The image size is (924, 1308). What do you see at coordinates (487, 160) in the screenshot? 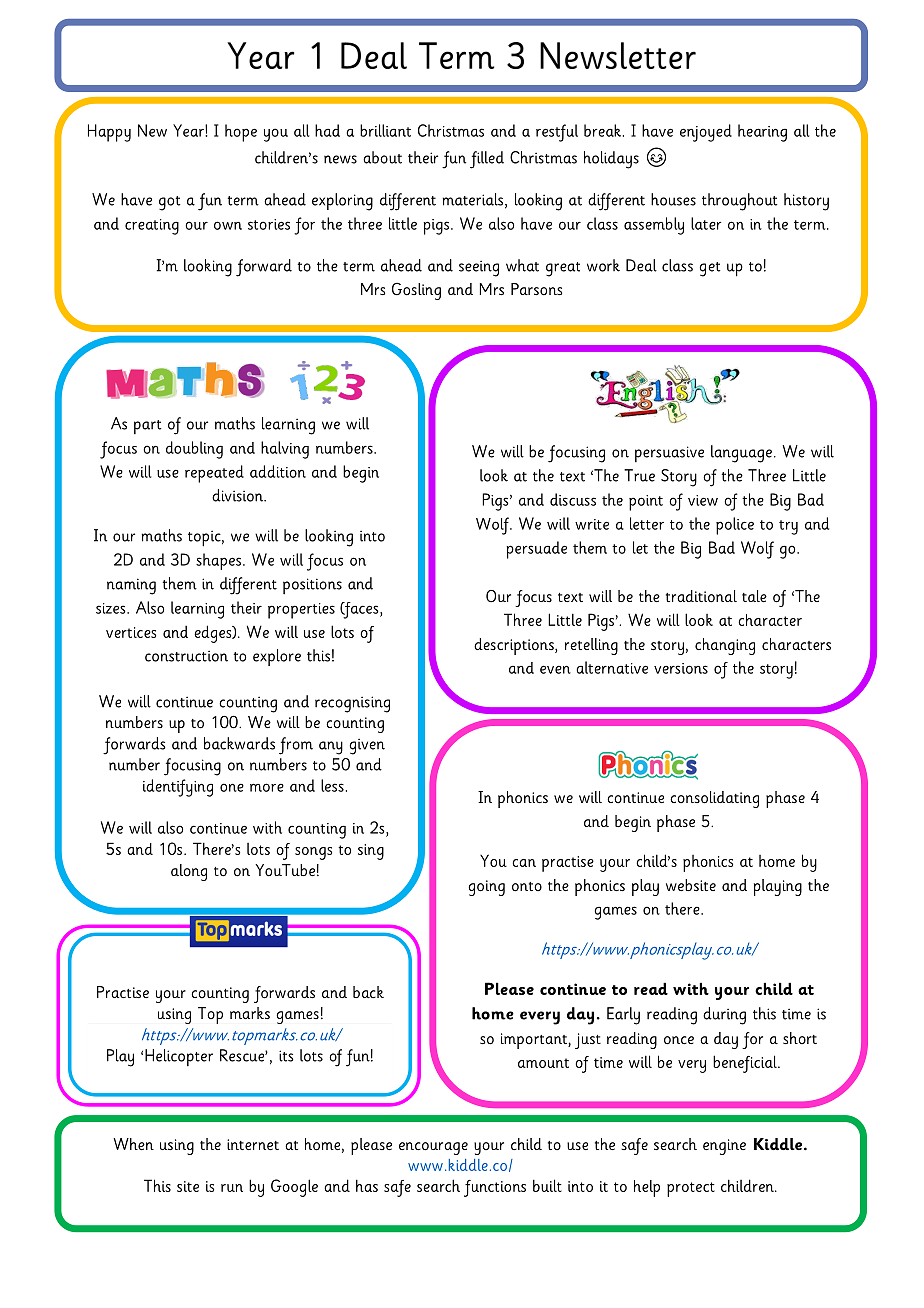
I see `filled` at bounding box center [487, 160].
